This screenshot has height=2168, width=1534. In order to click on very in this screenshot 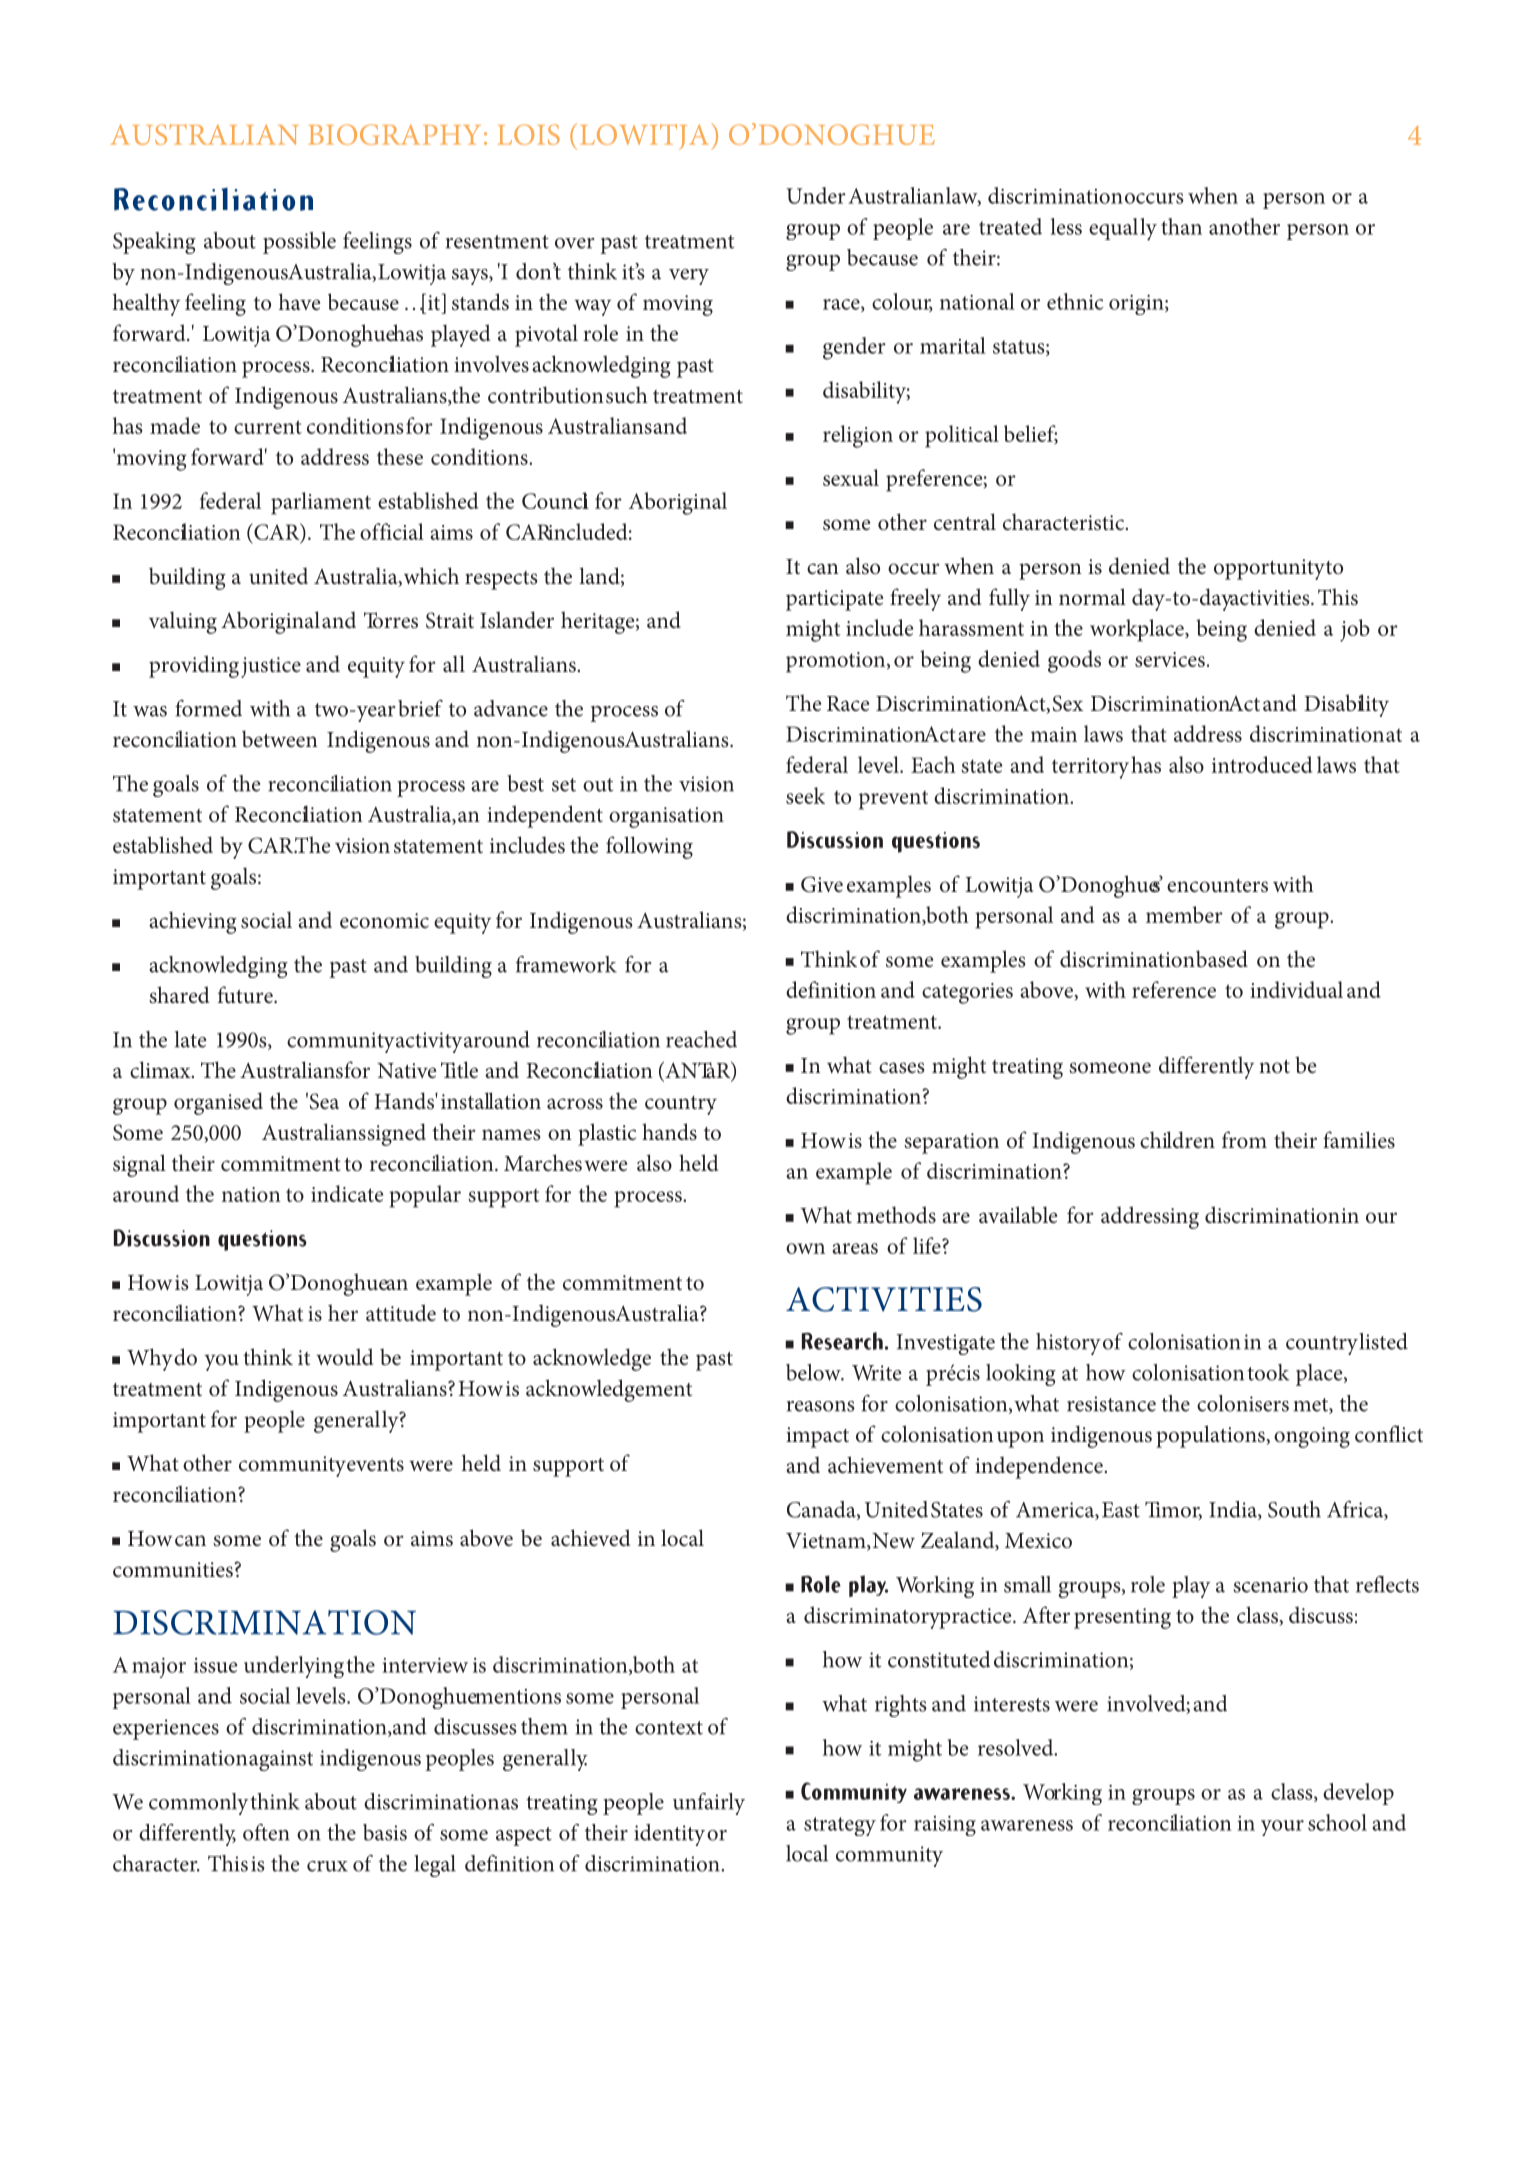, I will do `click(689, 277)`.
